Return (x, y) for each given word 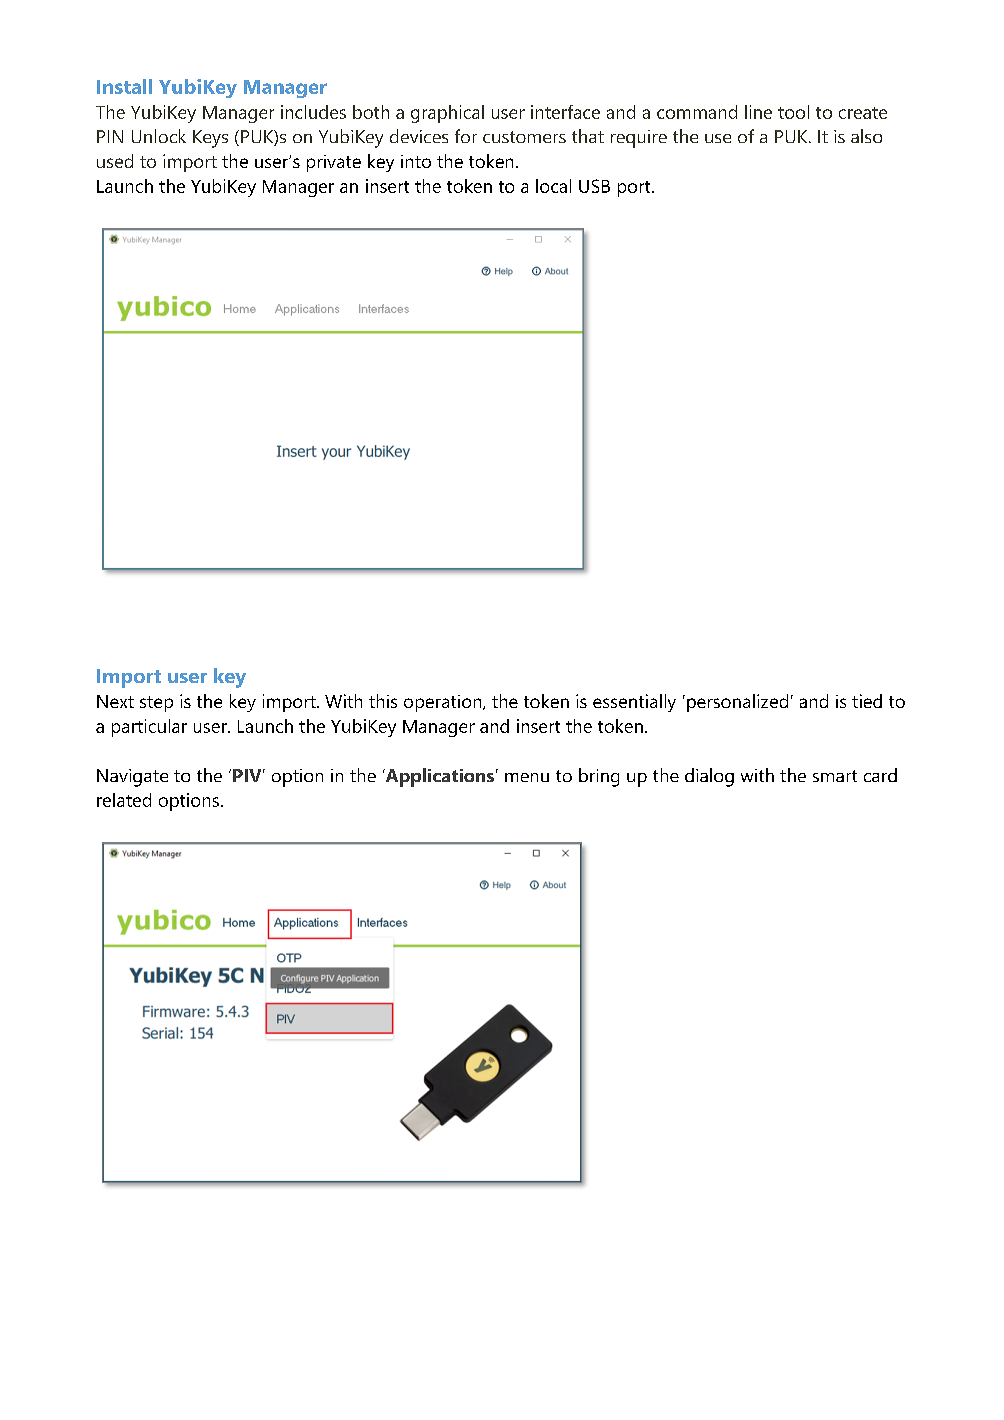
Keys (210, 139)
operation (444, 703)
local (553, 186)
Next (115, 701)
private (334, 163)
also (866, 136)
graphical (447, 114)
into (416, 161)
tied (867, 701)
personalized (737, 703)
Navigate (132, 778)
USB (594, 186)
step (156, 704)
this (383, 701)
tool (793, 112)
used (115, 161)
